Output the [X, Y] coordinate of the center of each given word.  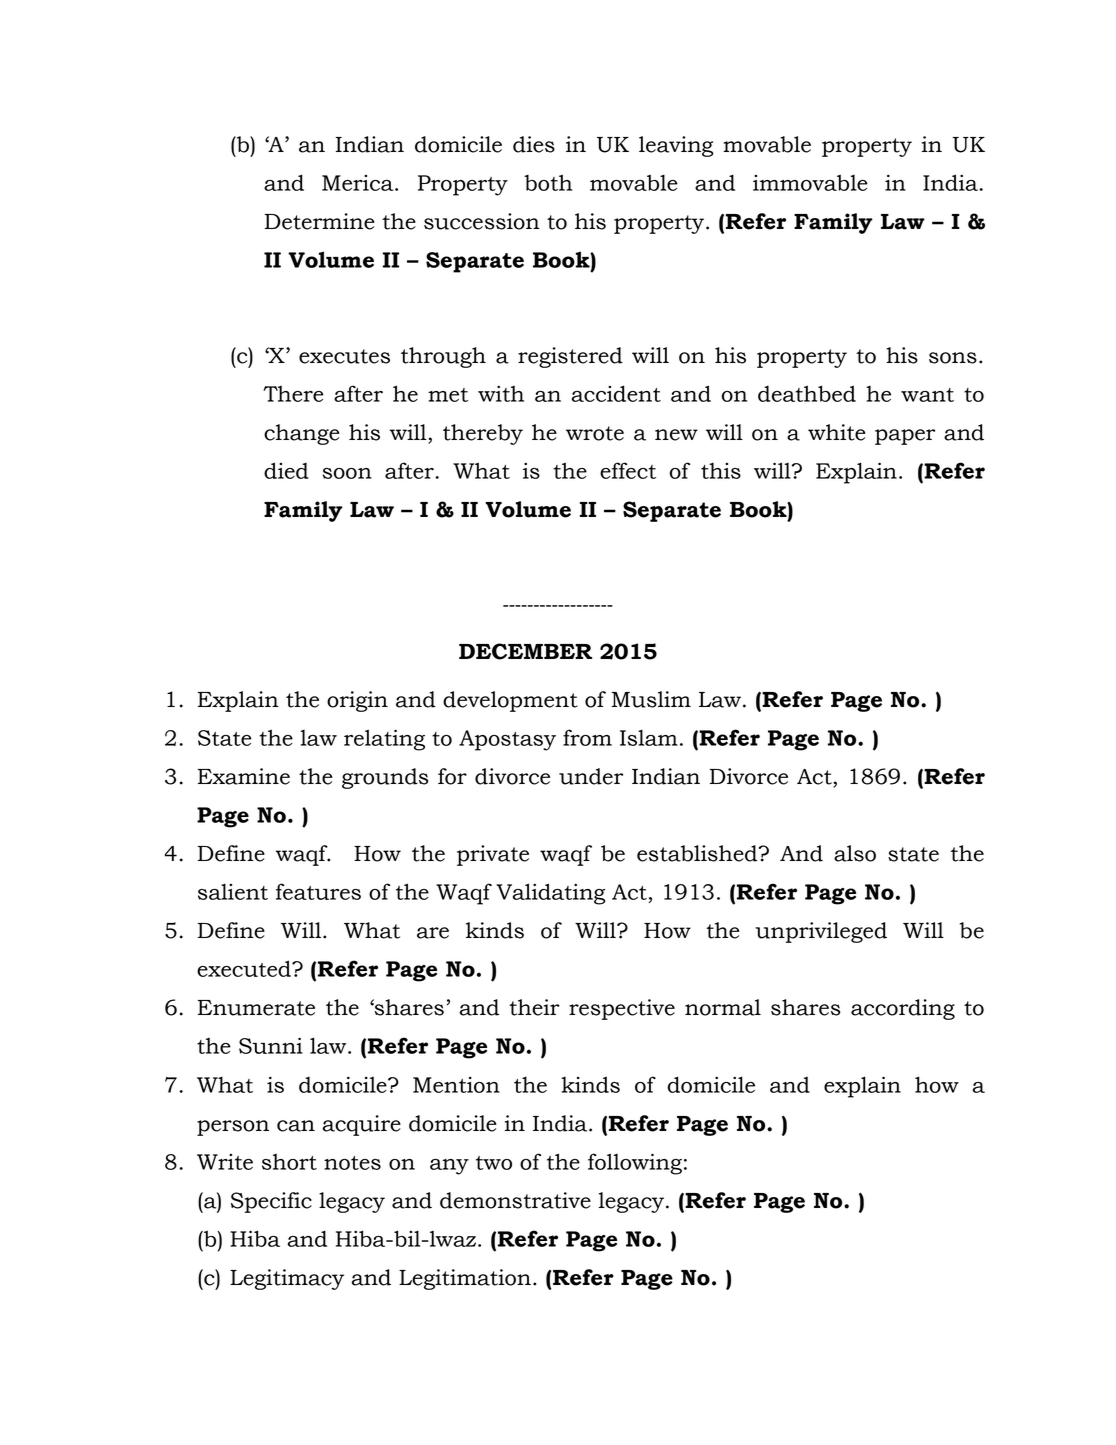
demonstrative [515, 1200]
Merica [359, 183]
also [855, 853]
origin [357, 701]
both [548, 182]
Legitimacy [287, 1279]
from [587, 737]
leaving [676, 146]
